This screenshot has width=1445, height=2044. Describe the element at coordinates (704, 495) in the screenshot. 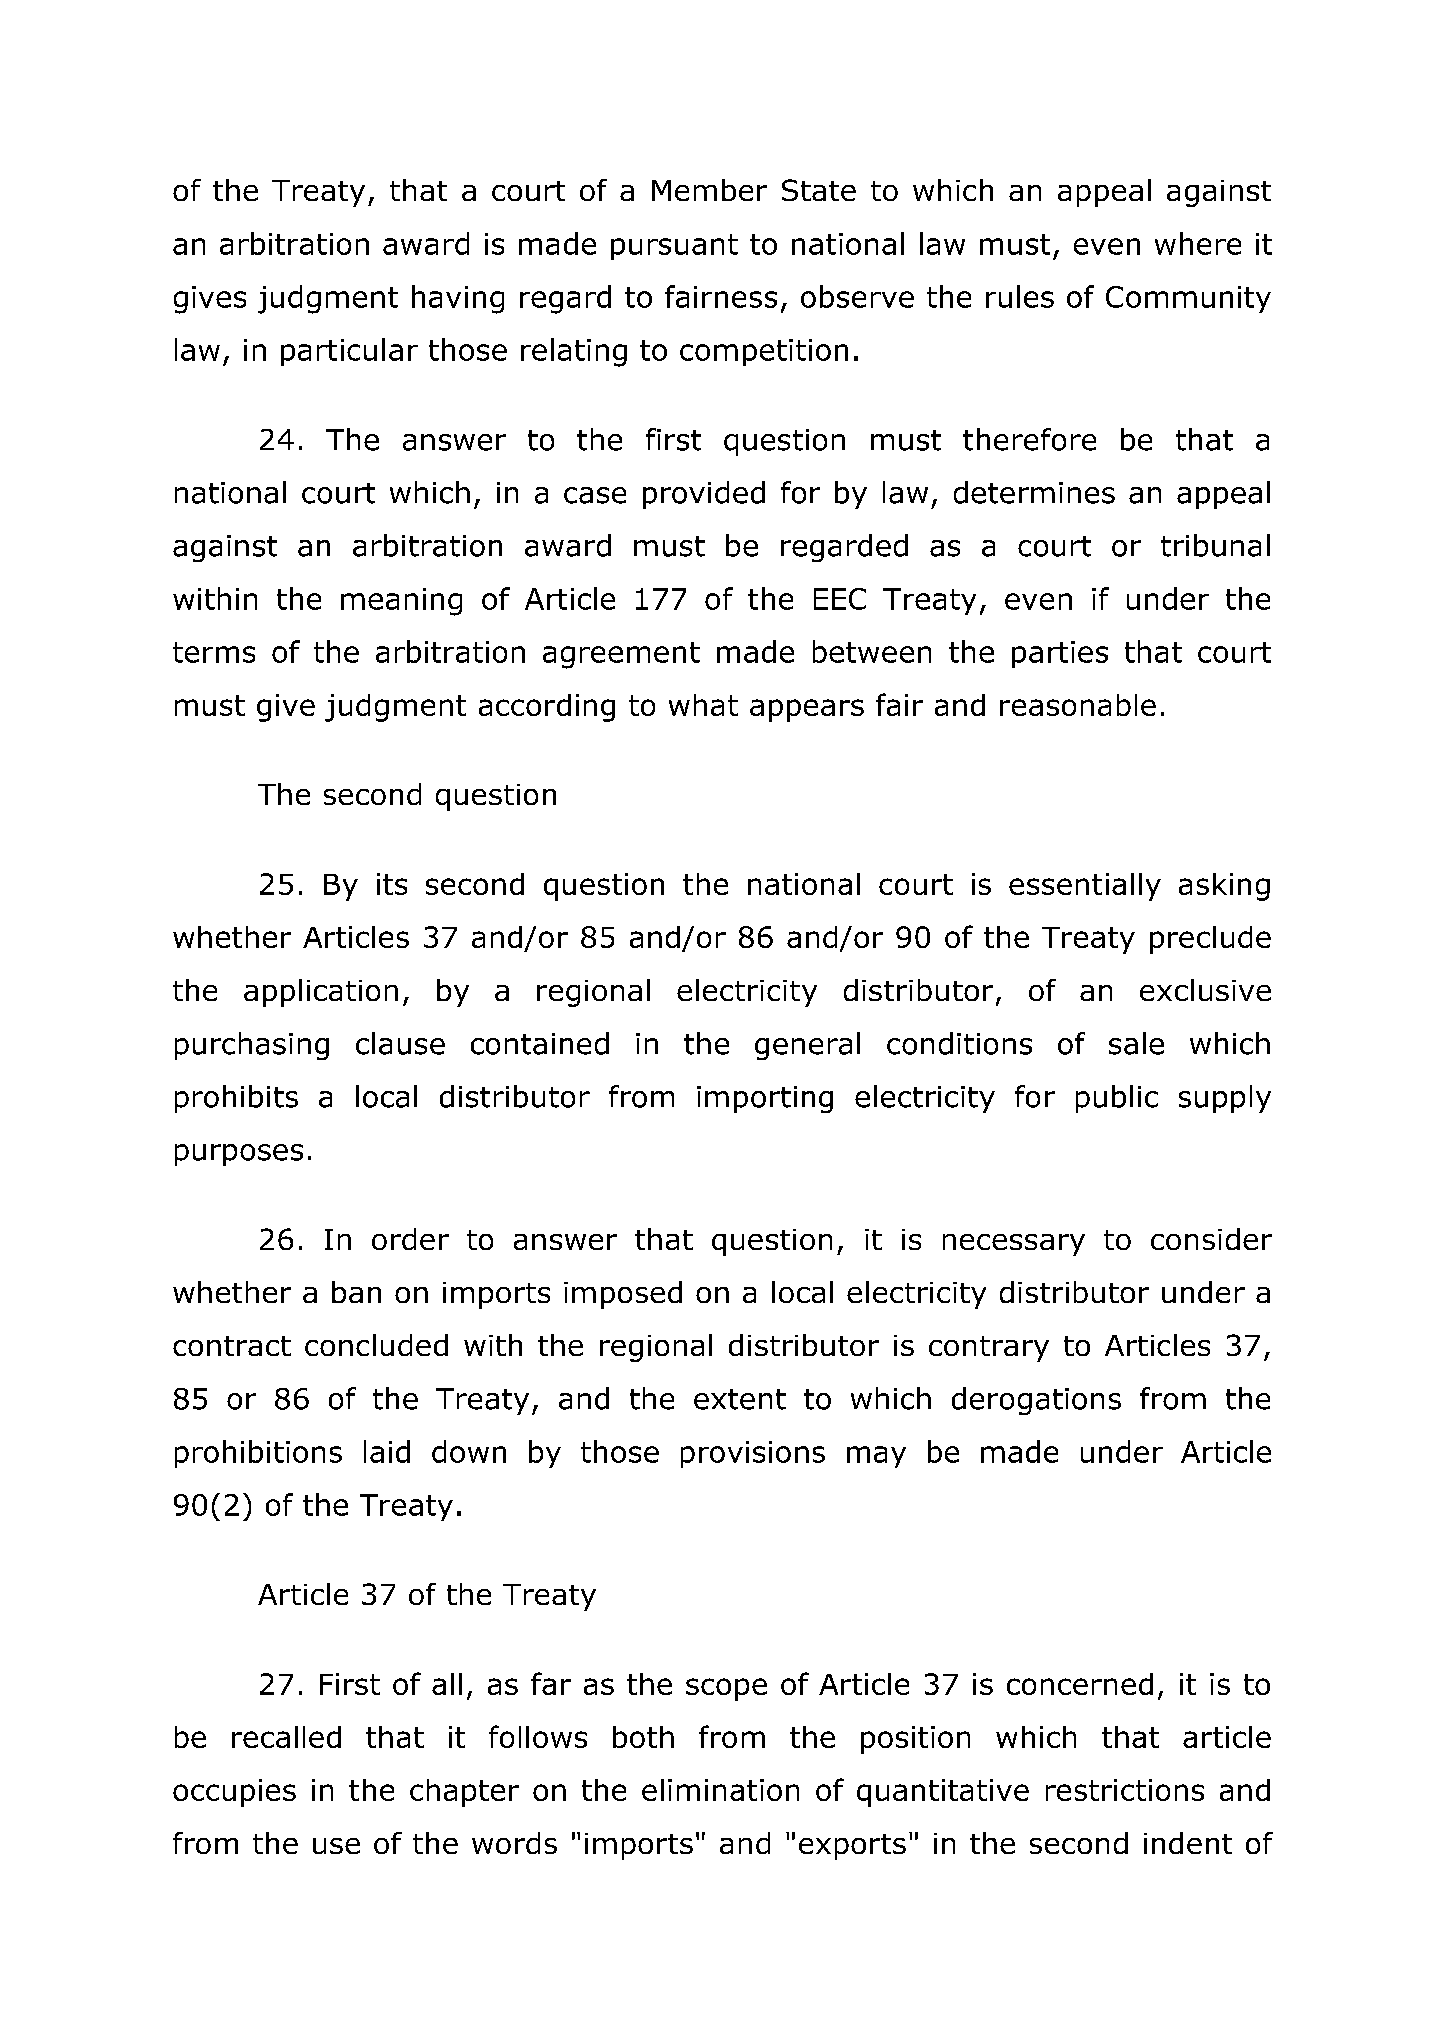

I see `provided` at that location.
